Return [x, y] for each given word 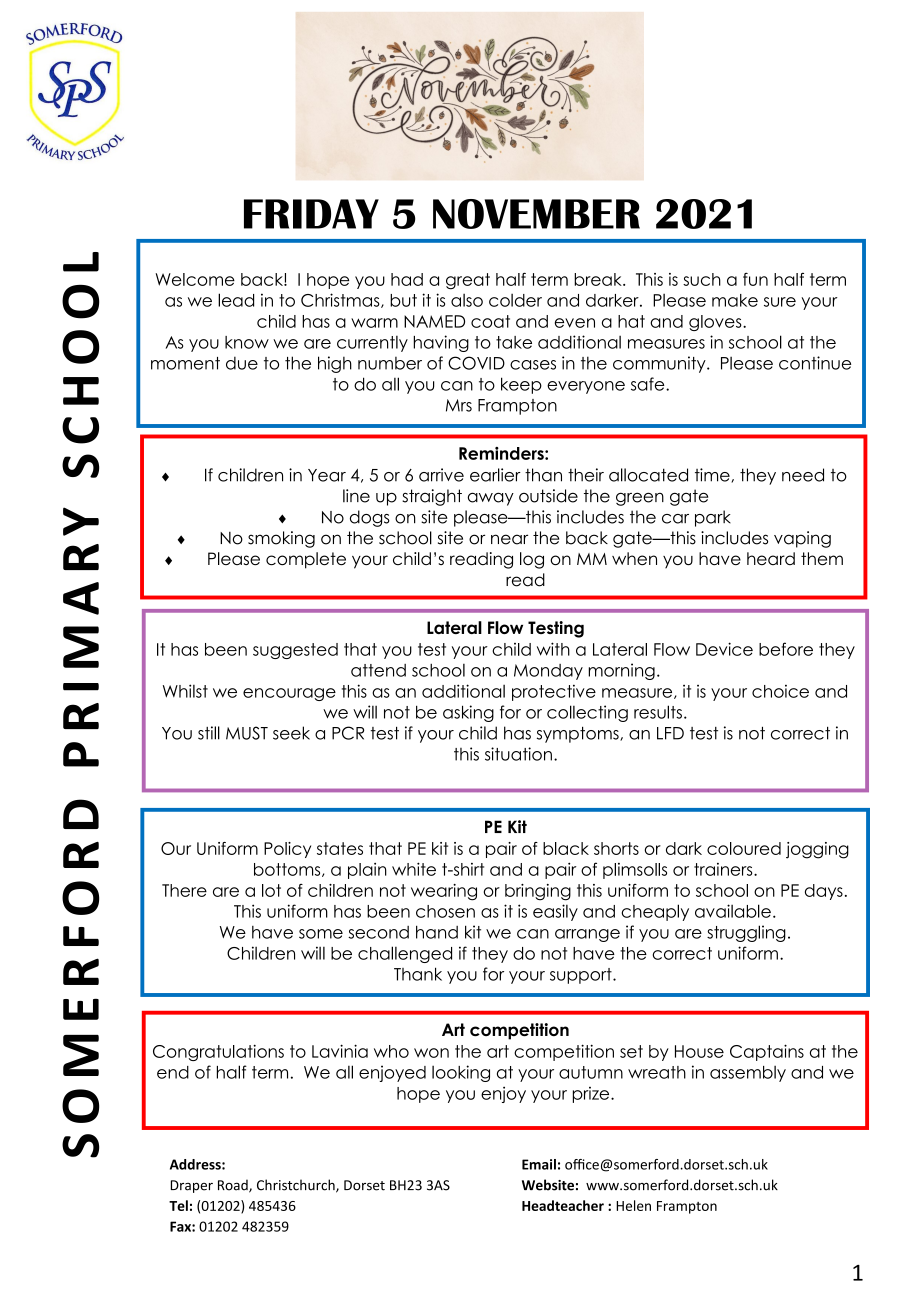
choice [780, 691]
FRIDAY [311, 214]
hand [437, 932]
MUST [247, 733]
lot [271, 890]
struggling [746, 933]
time [713, 475]
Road [234, 1186]
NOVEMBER [536, 214]
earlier [495, 475]
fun [755, 279]
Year [327, 475]
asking [468, 713]
